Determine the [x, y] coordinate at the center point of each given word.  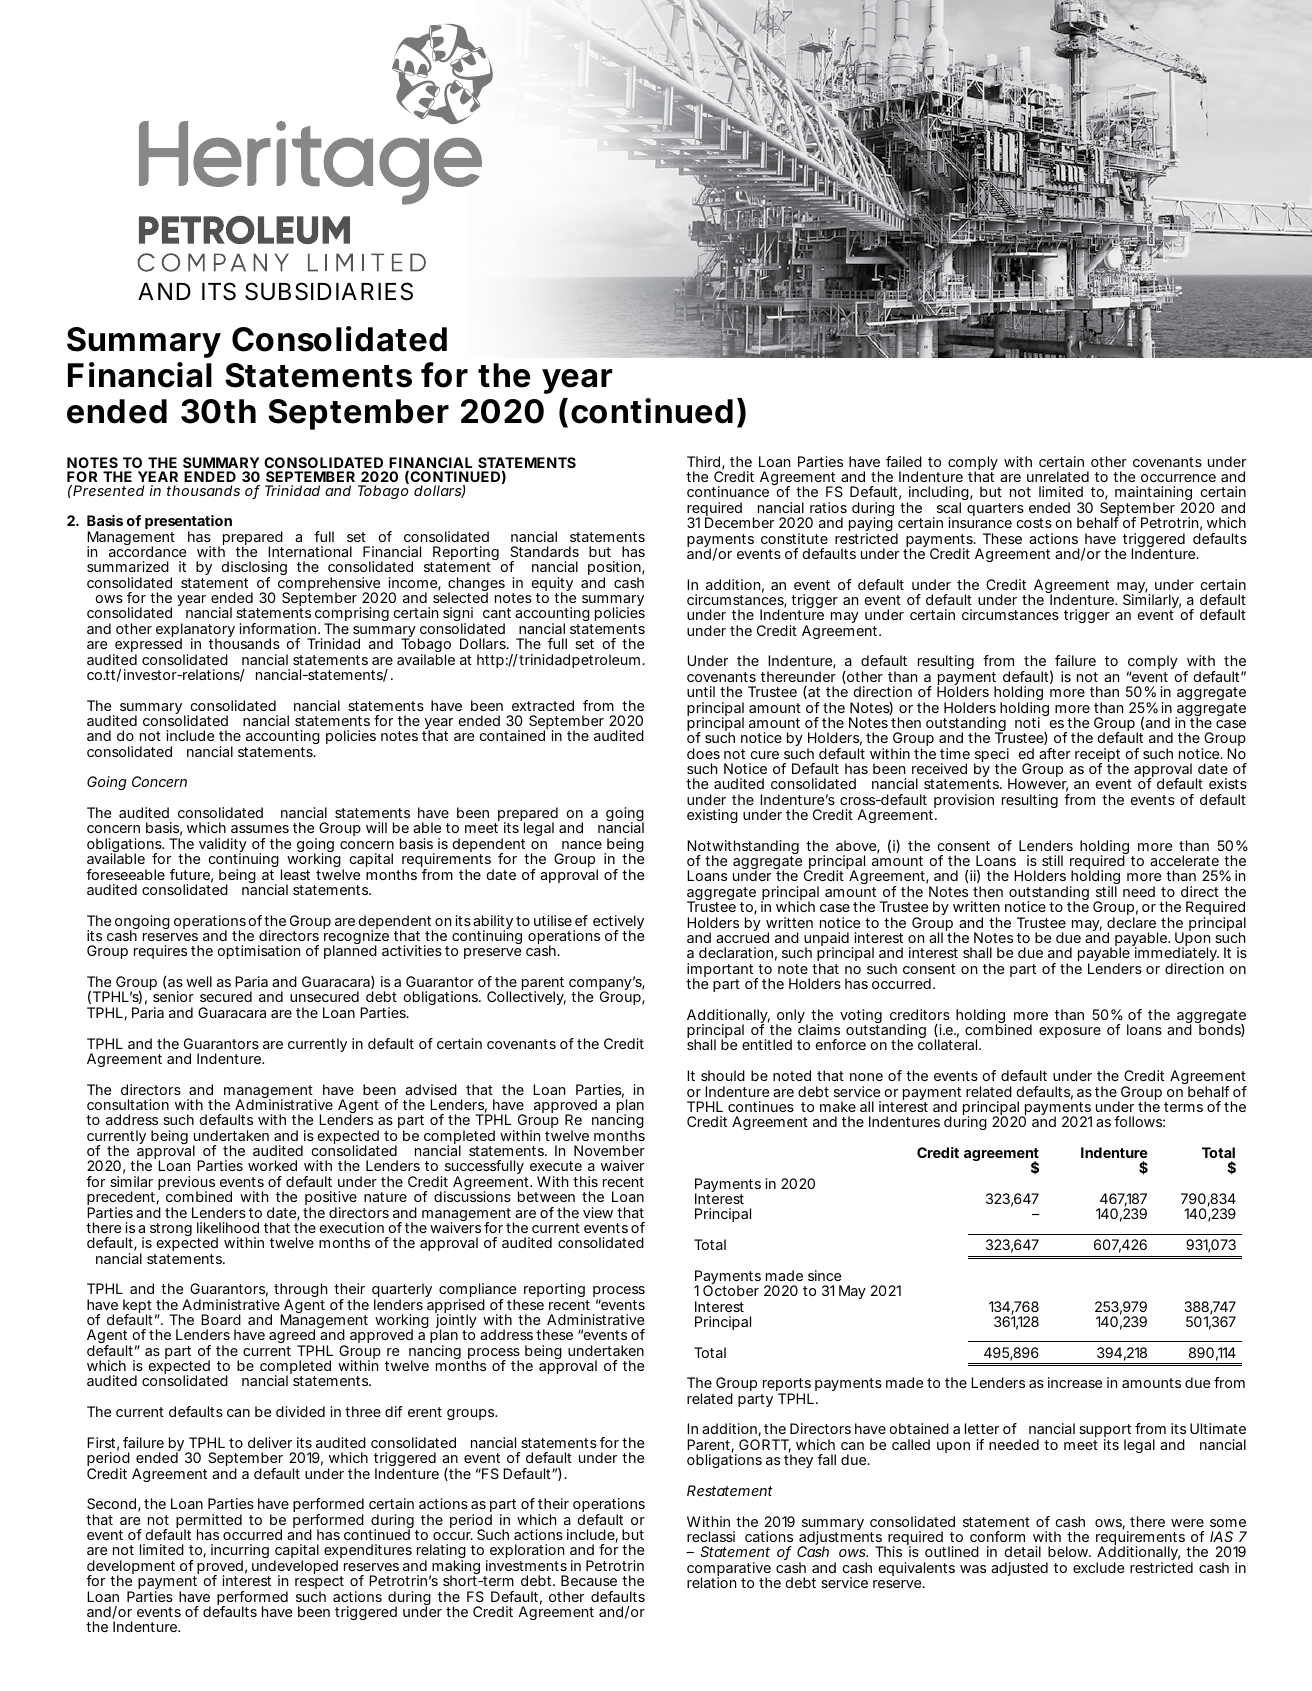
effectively [608, 923]
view [600, 1212]
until [701, 691]
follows [1139, 1121]
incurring [240, 1553]
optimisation [259, 952]
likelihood [228, 1227]
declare [1131, 922]
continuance [728, 491]
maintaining [1155, 495]
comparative [729, 1570]
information [279, 628]
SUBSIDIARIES [329, 291]
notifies [1039, 722]
